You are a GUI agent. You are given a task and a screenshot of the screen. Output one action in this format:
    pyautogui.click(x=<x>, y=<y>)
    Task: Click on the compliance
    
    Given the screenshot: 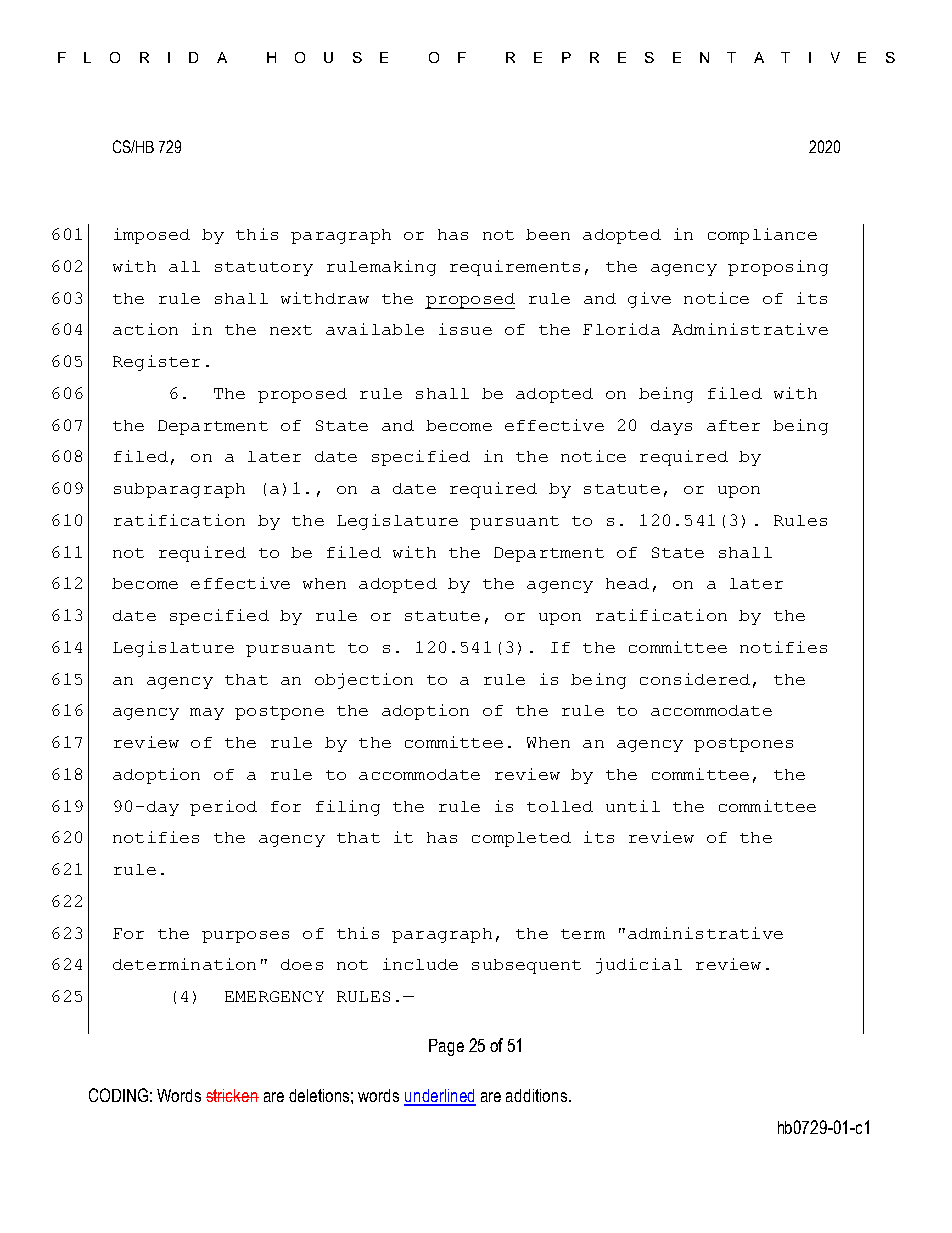 What is the action you would take?
    pyautogui.click(x=762, y=236)
